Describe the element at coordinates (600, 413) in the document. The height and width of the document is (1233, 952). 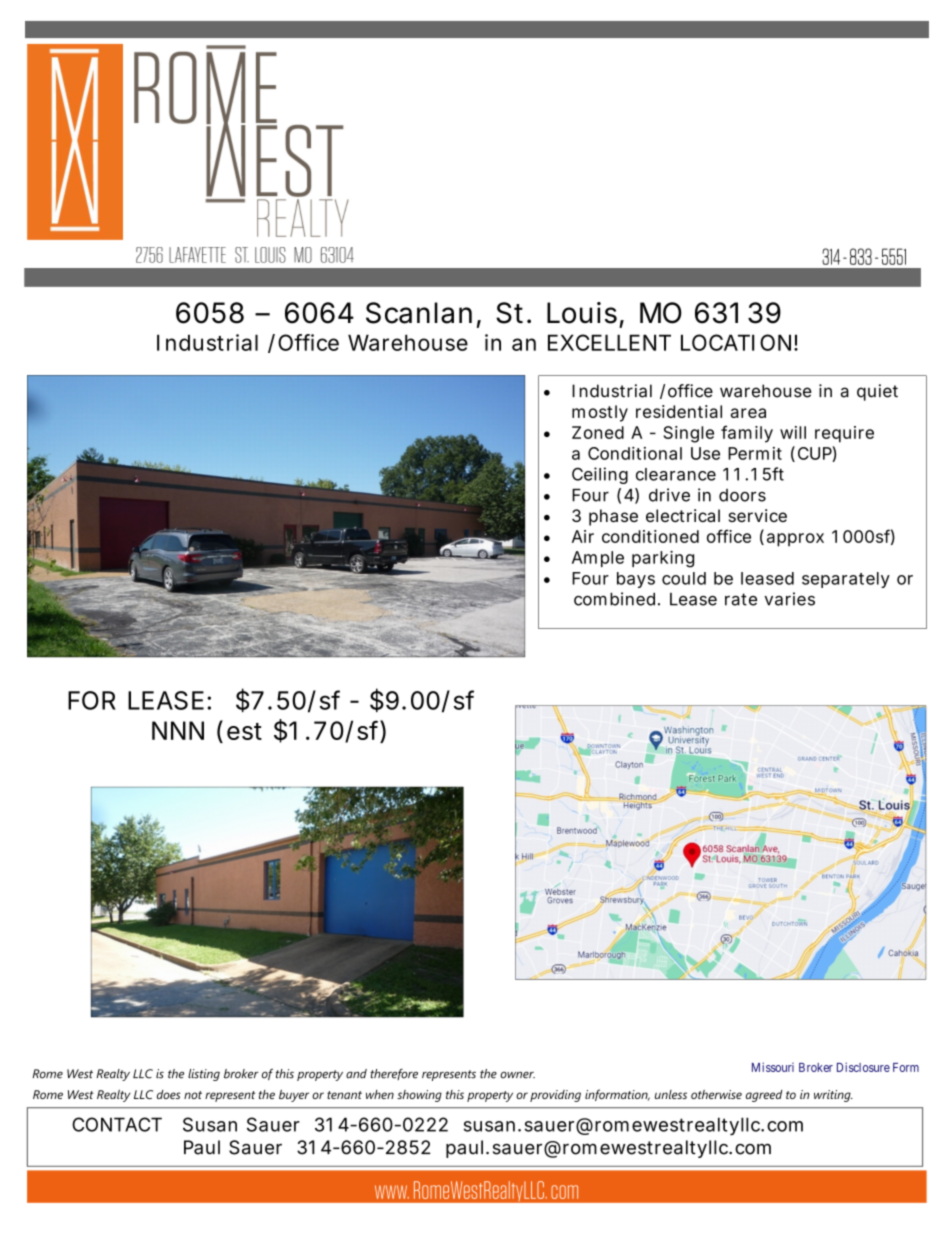
I see `mostly` at that location.
